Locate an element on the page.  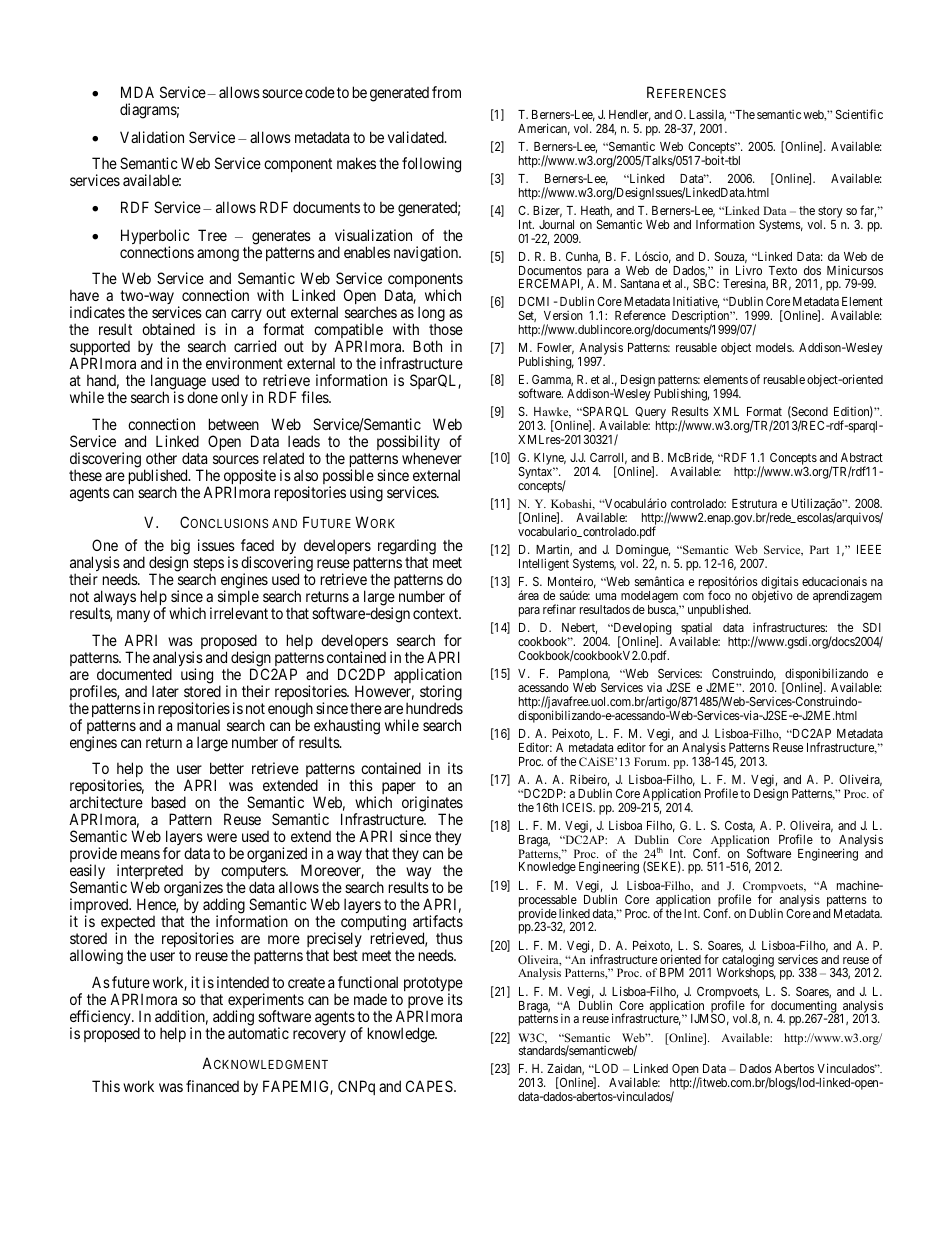
Forum is located at coordinates (651, 761).
